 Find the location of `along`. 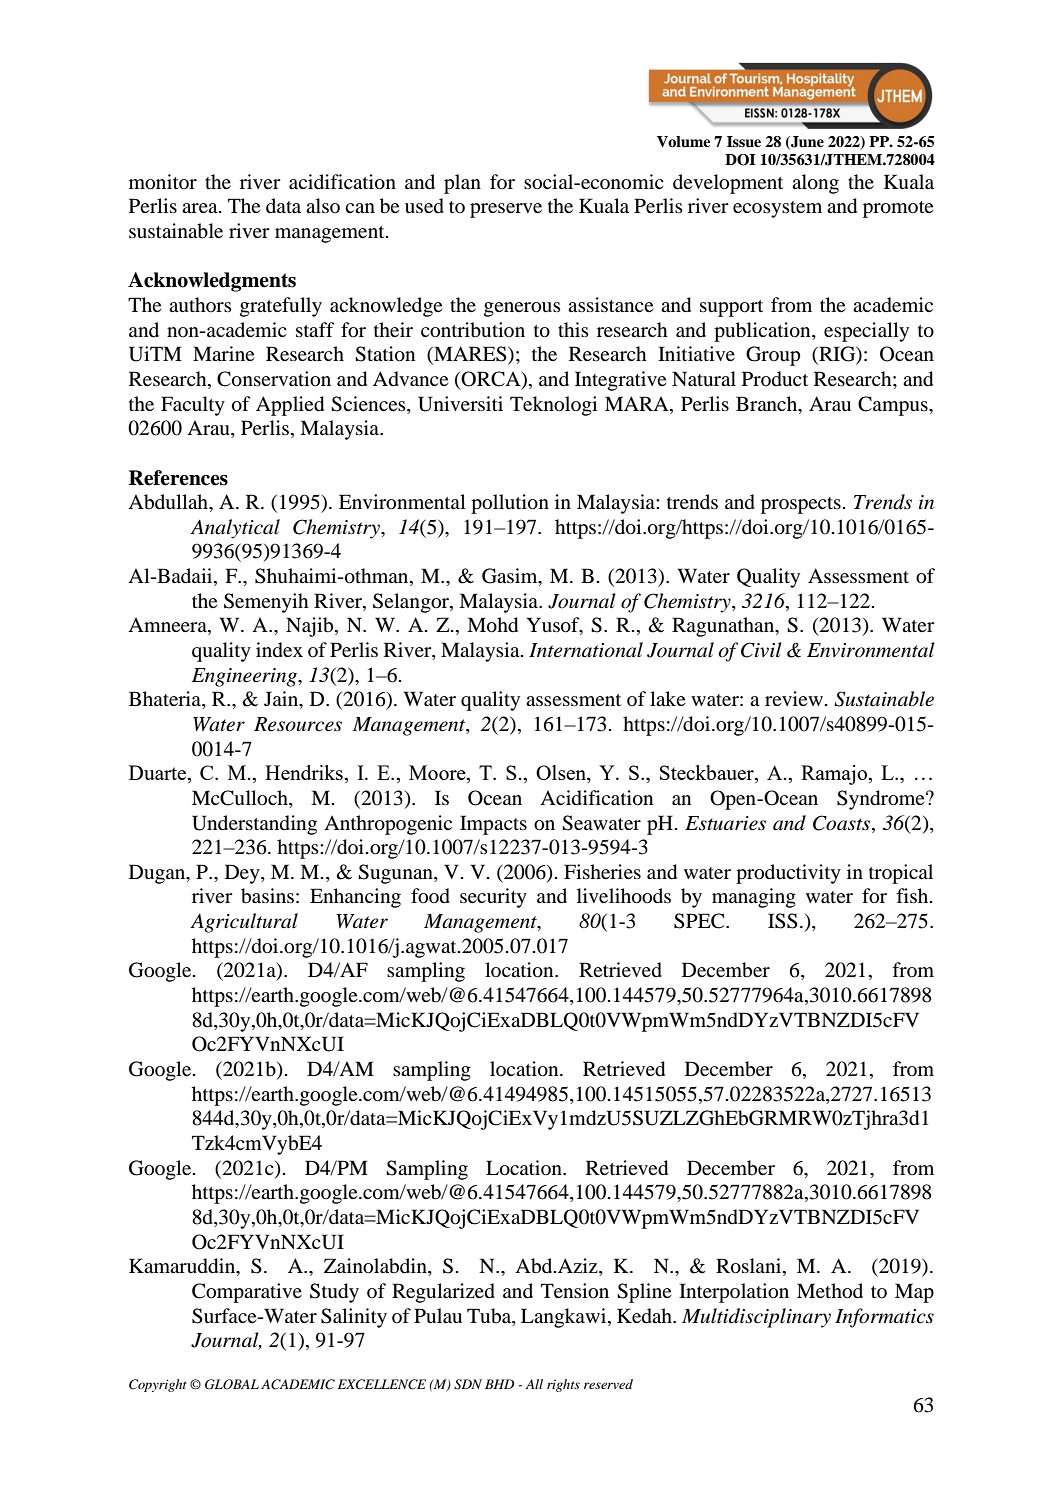

along is located at coordinates (815, 184).
